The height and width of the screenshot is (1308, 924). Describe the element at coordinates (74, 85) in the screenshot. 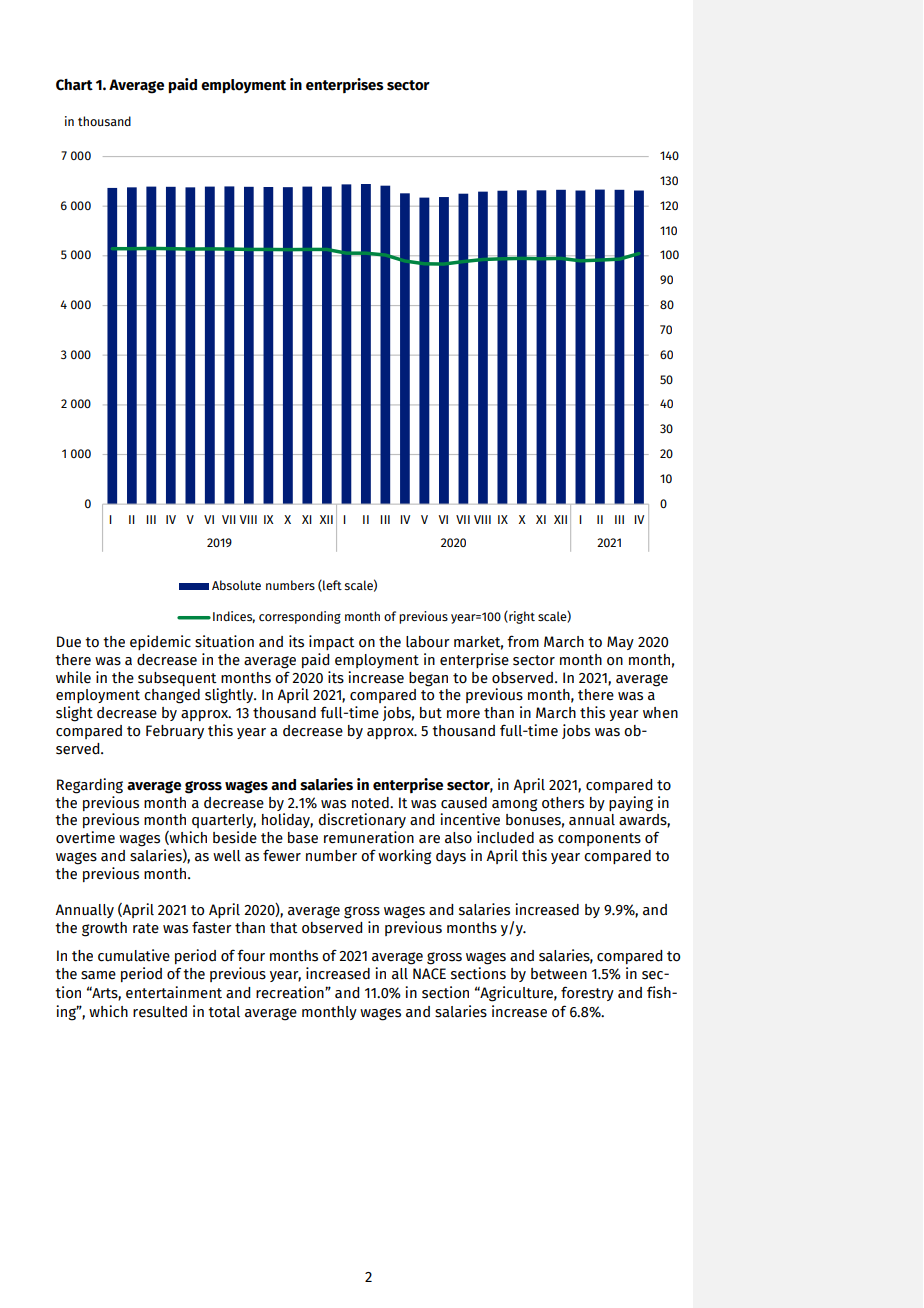

I see `Chart` at that location.
